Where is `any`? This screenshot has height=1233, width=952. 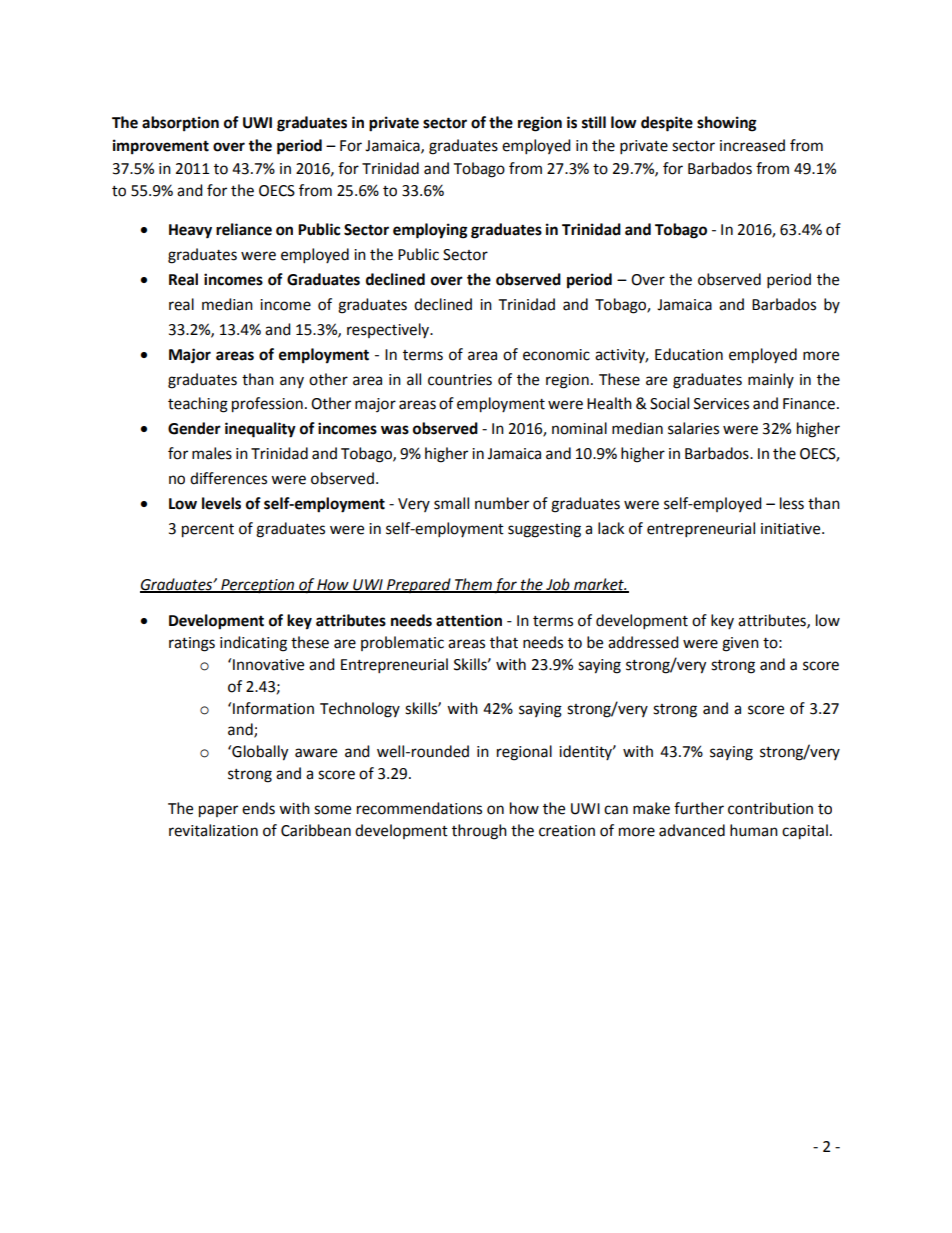 any is located at coordinates (292, 382).
